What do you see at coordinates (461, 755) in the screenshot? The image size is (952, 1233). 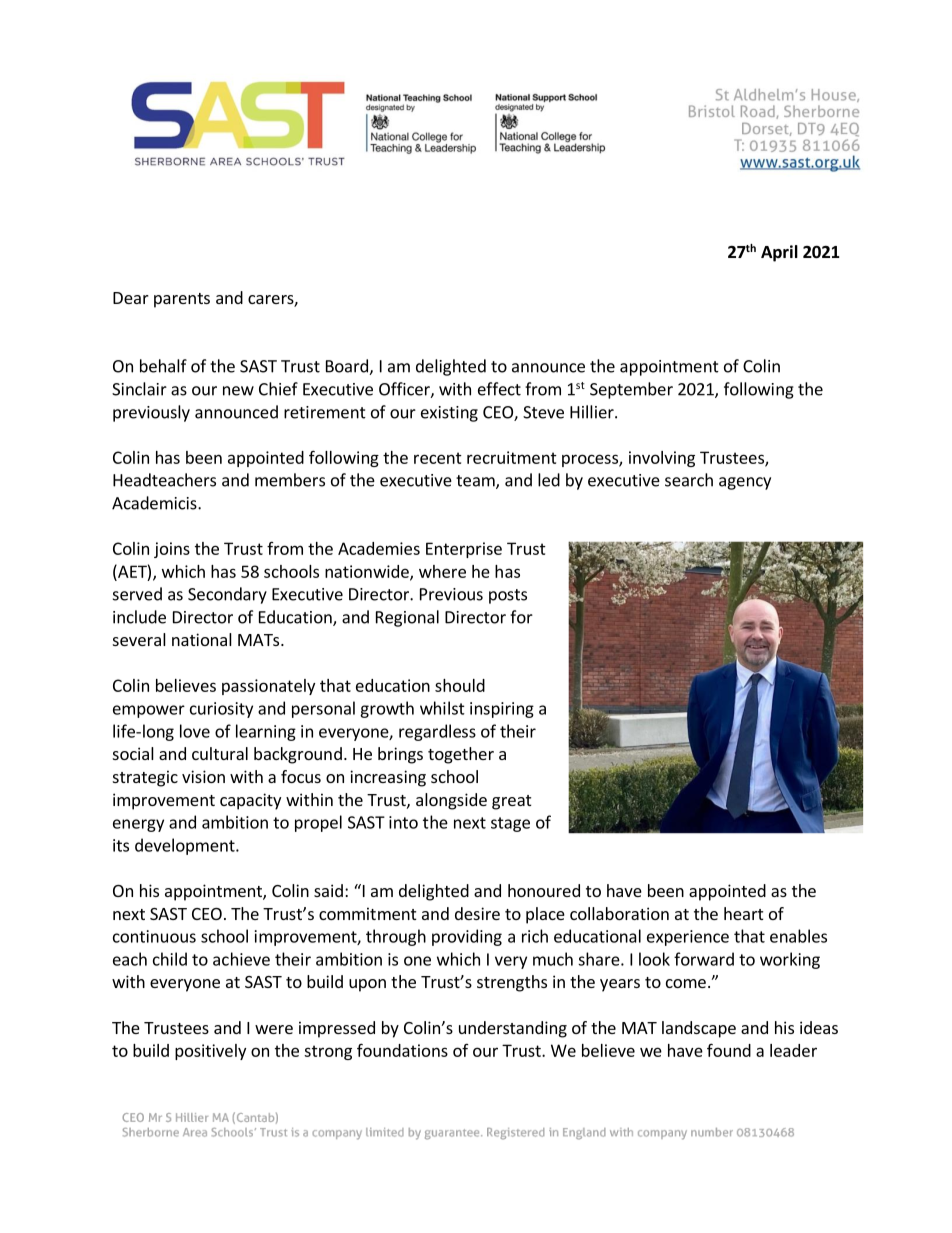 I see `together` at bounding box center [461, 755].
